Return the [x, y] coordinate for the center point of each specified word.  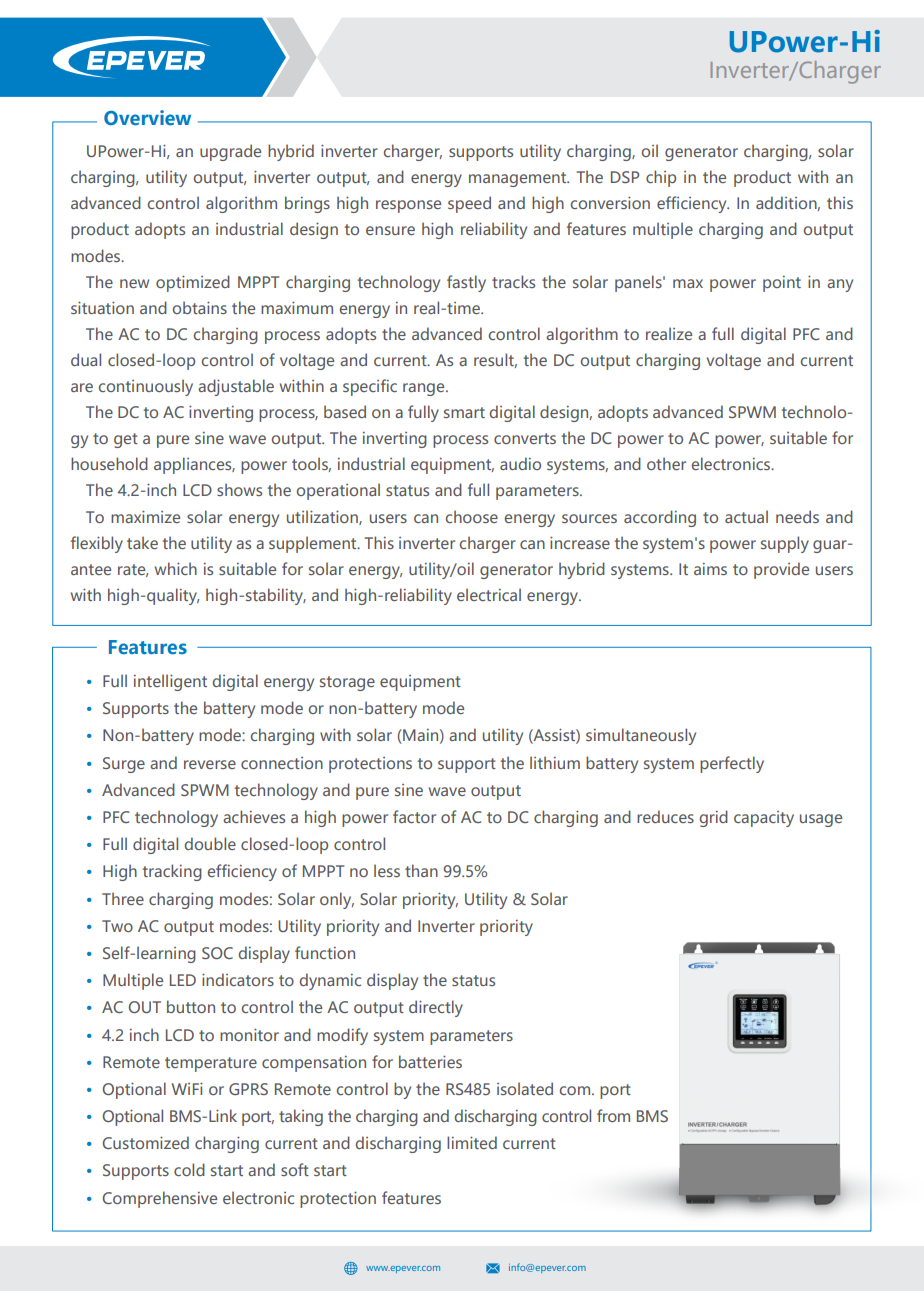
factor [414, 816]
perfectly [732, 764]
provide [781, 570]
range [425, 389]
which [176, 568]
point [782, 284]
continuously [146, 387]
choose [472, 516]
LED [183, 980]
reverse [210, 764]
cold [189, 1169]
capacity [764, 819]
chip [661, 178]
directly [436, 1008]
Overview [147, 117]
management [519, 179]
